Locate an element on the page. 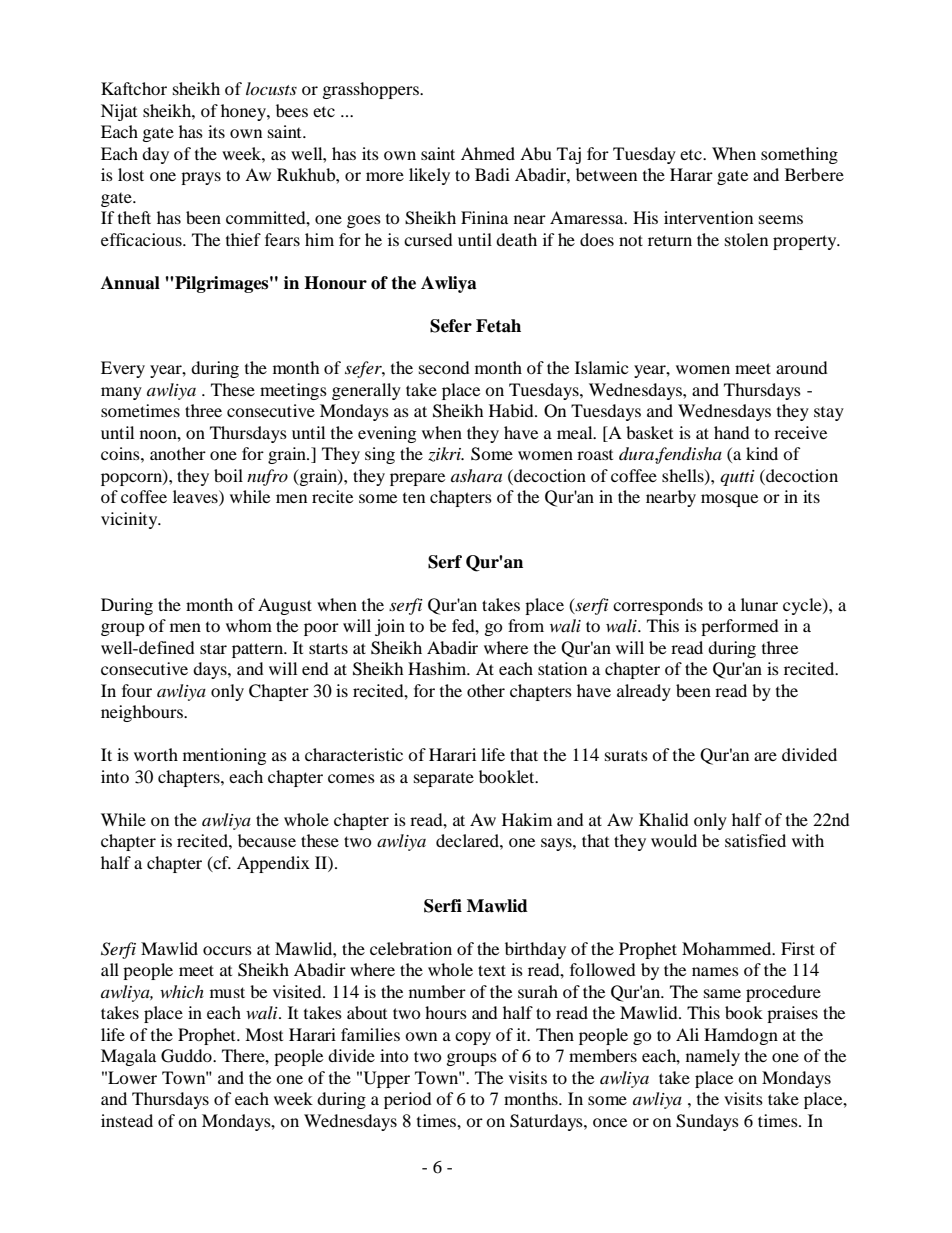  locusts is located at coordinates (271, 88).
